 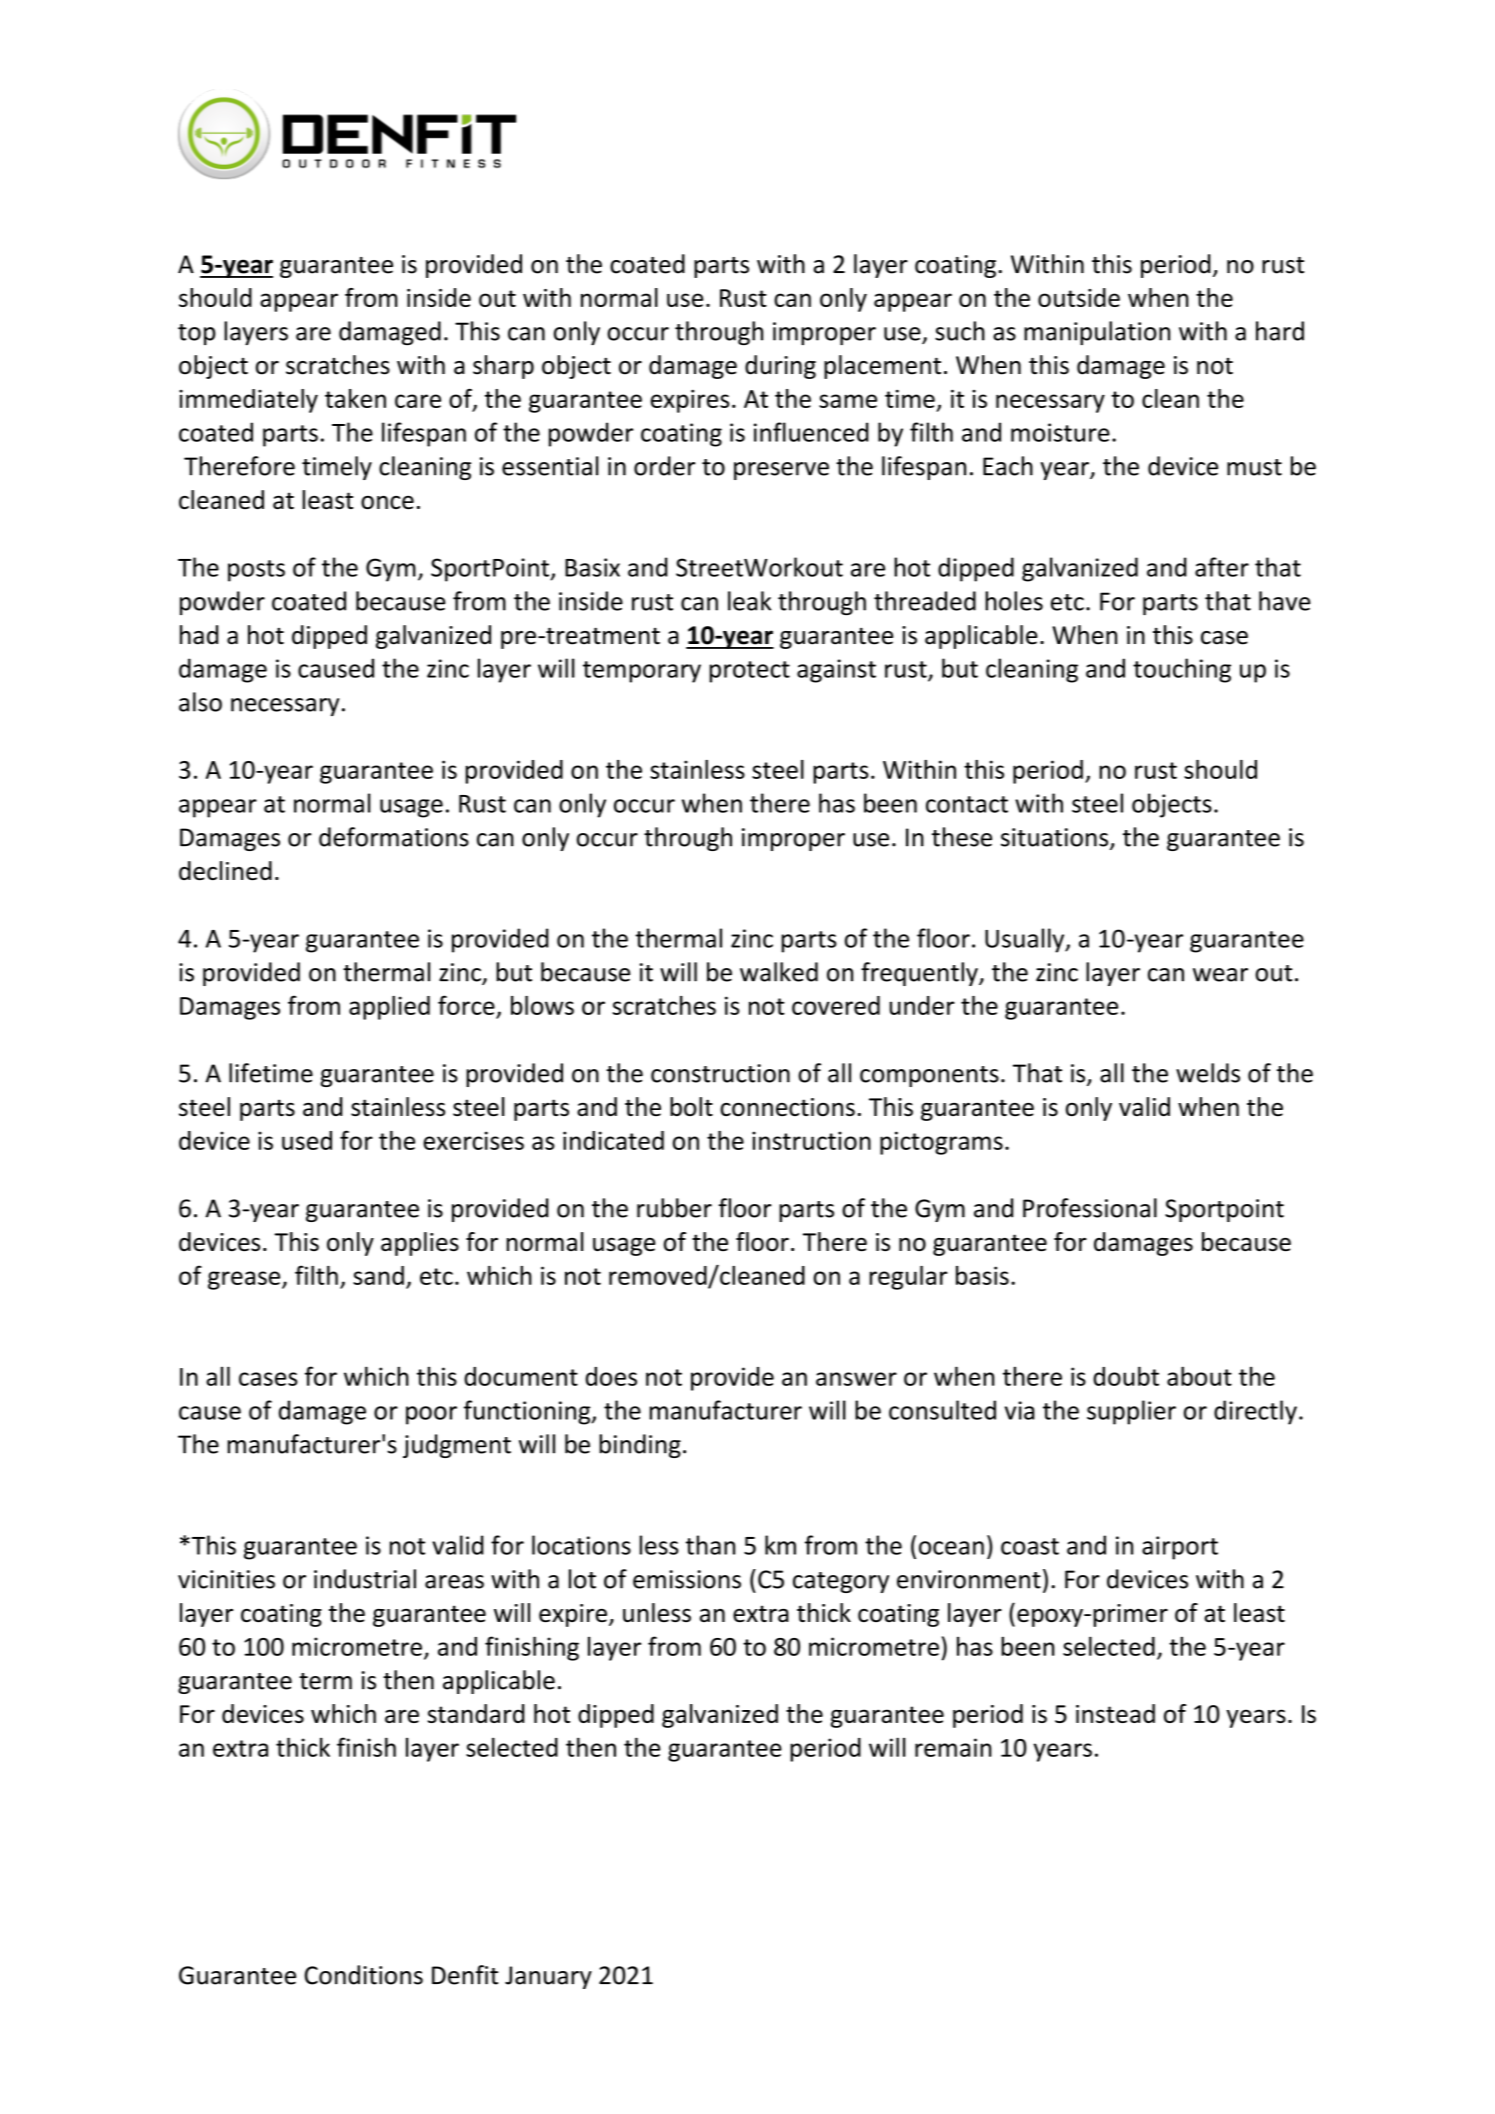 I want to click on connections, so click(x=787, y=1107).
